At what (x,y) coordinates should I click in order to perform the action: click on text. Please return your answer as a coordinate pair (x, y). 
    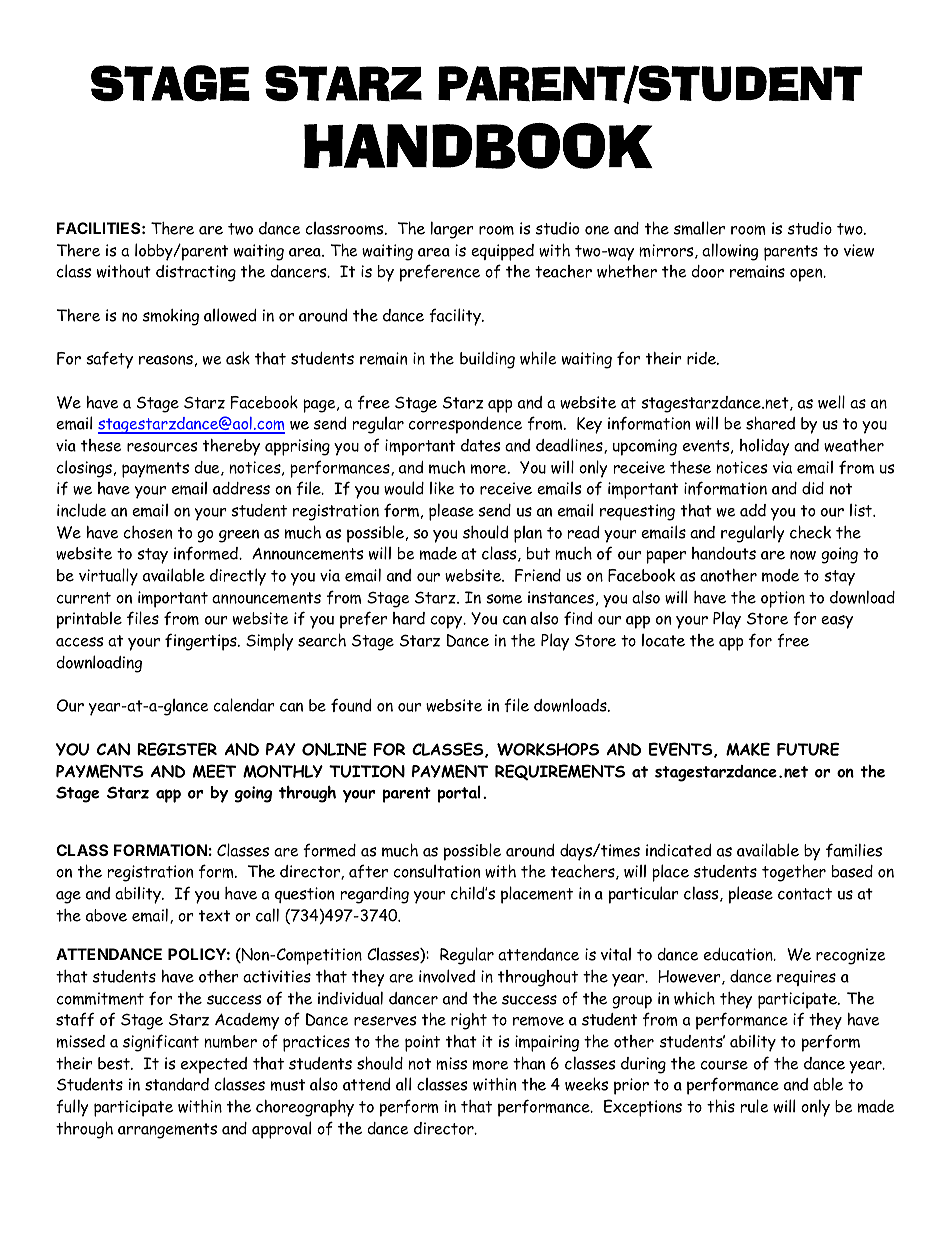
    Looking at the image, I should click on (214, 916).
